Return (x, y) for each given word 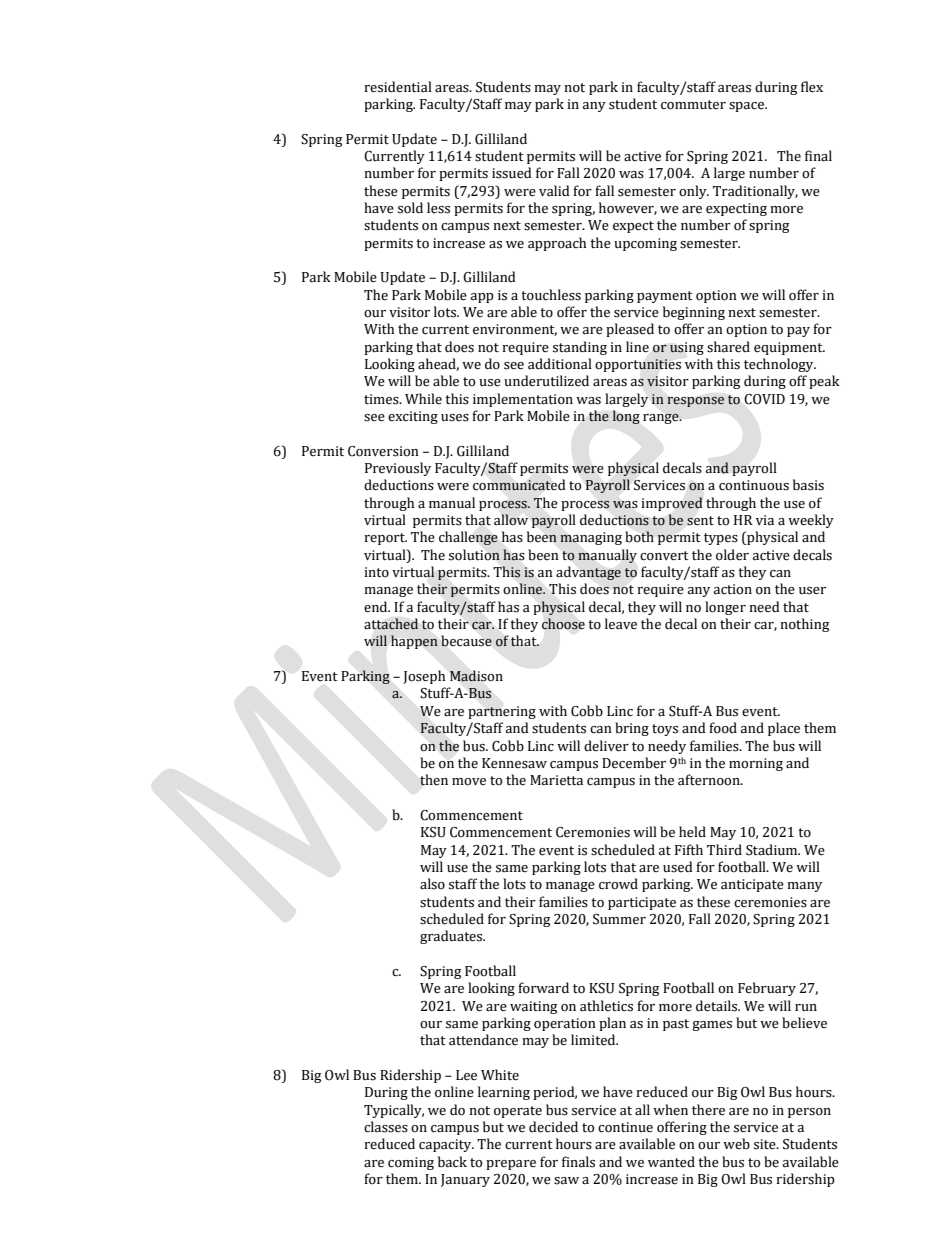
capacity (446, 1145)
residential (398, 87)
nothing (805, 625)
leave (621, 624)
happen (414, 642)
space (748, 107)
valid (554, 191)
